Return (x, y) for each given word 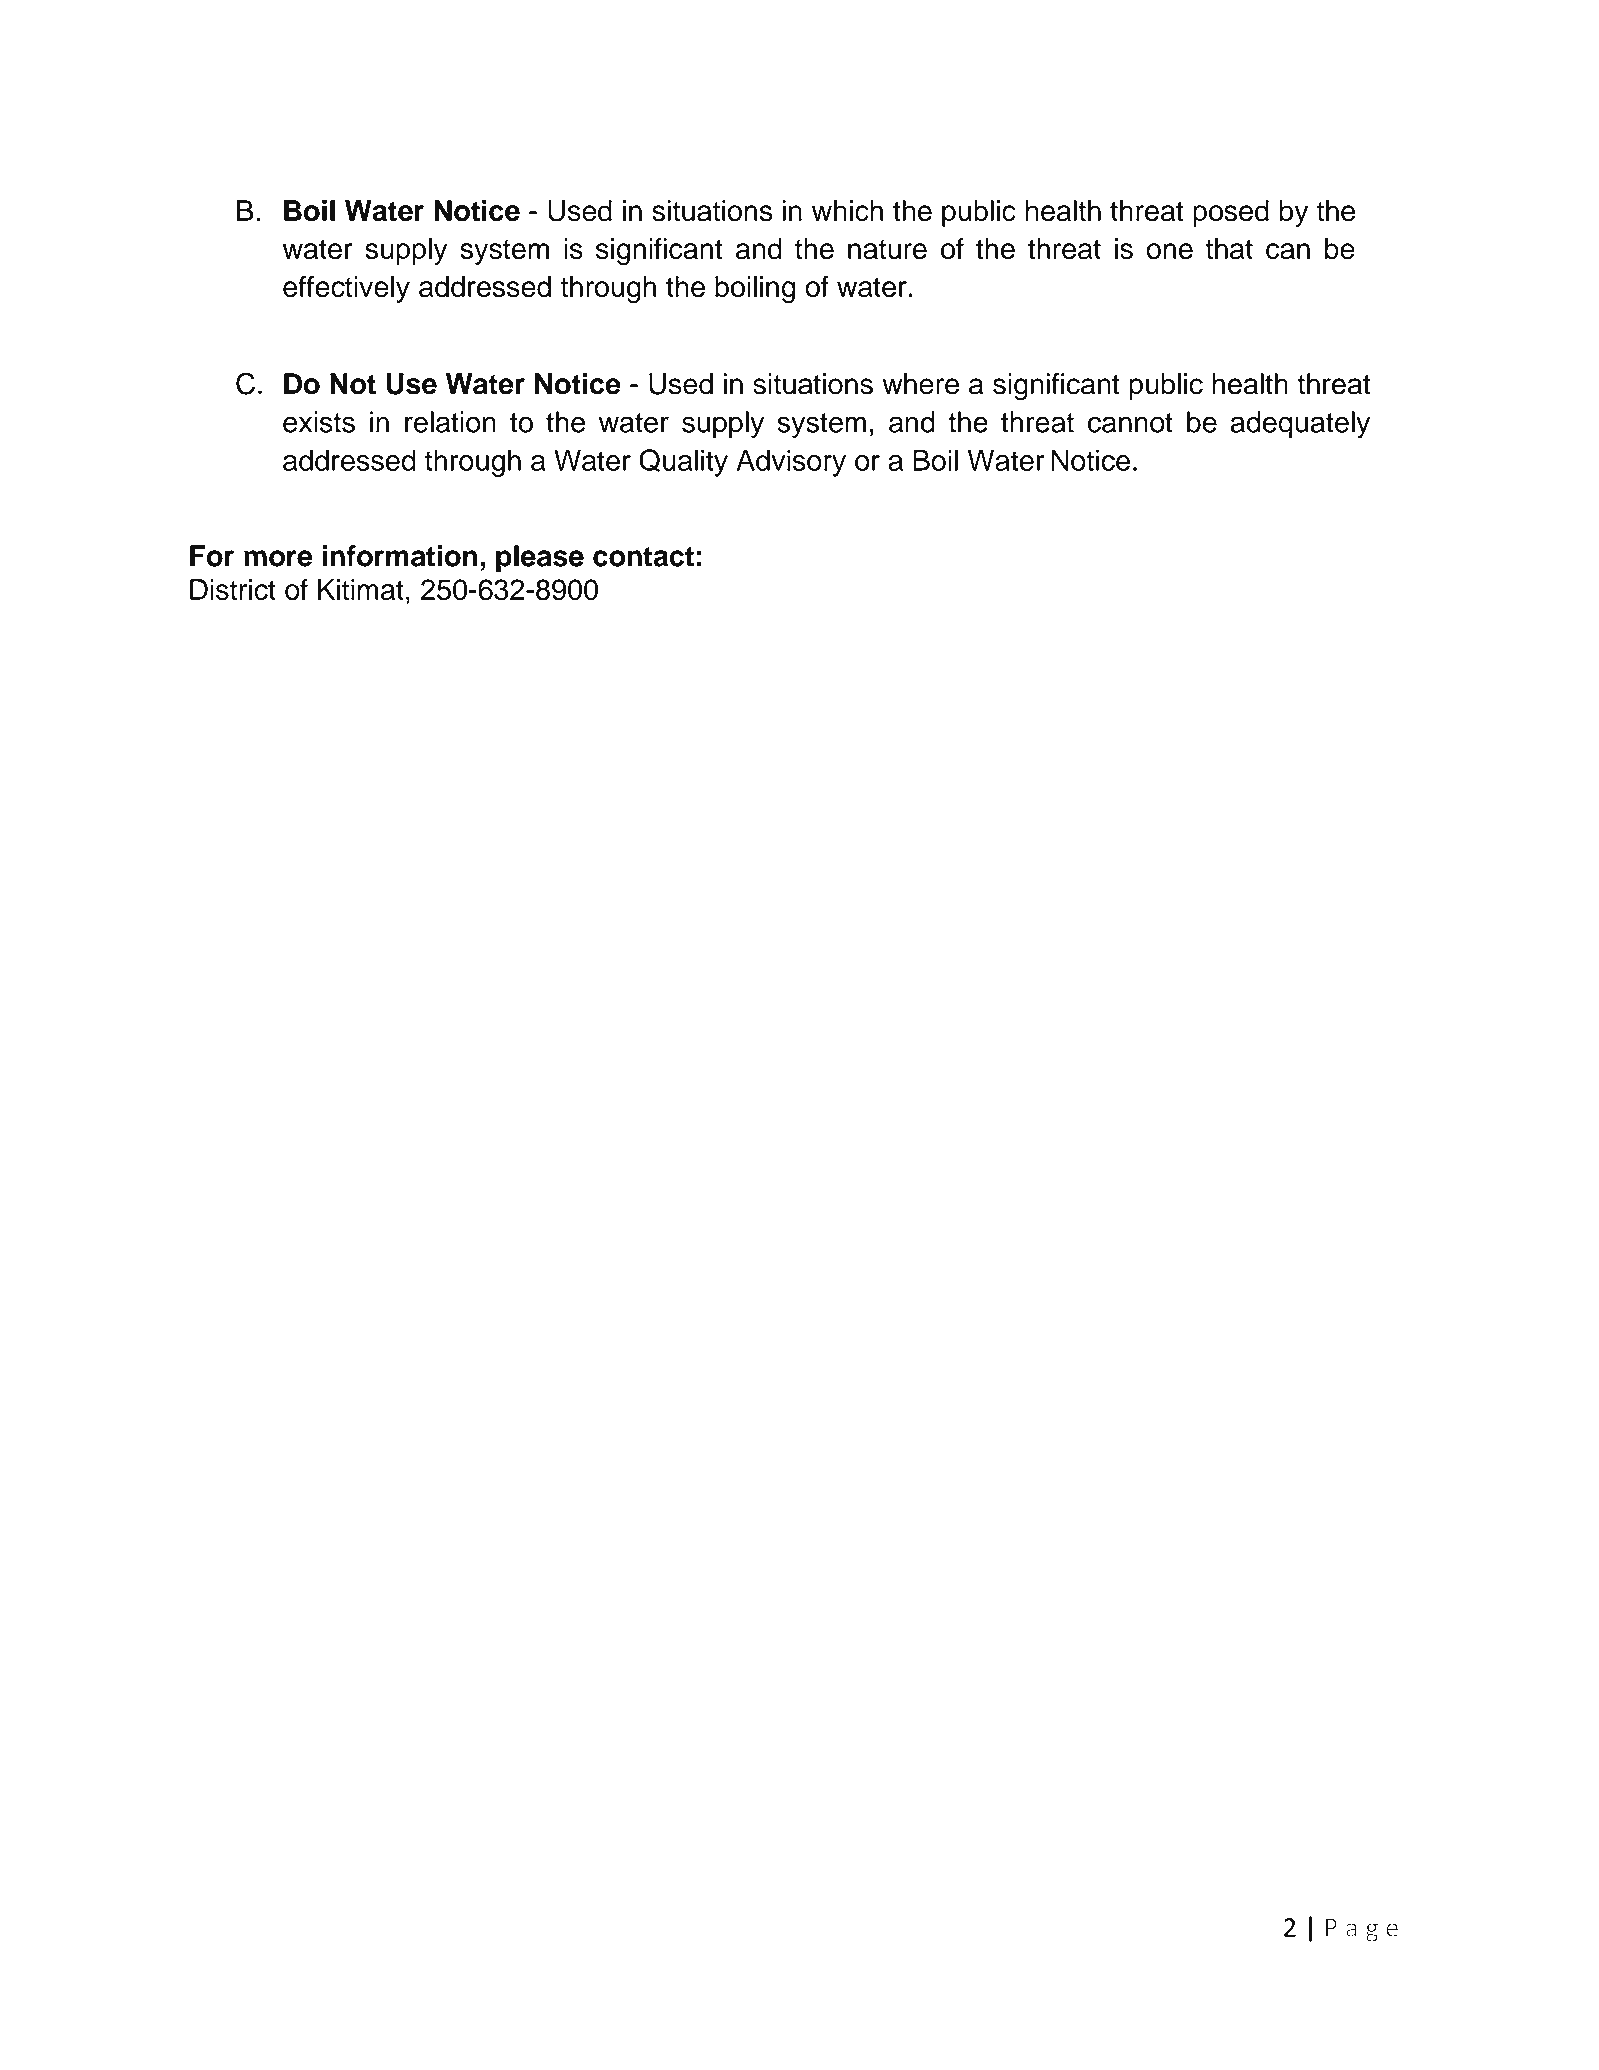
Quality (683, 463)
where (920, 384)
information (400, 556)
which (847, 211)
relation (450, 422)
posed (1231, 213)
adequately (1300, 425)
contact (643, 557)
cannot (1130, 423)
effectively (346, 289)
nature (887, 250)
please (540, 558)
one (1169, 251)
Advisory (791, 463)
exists (319, 422)
